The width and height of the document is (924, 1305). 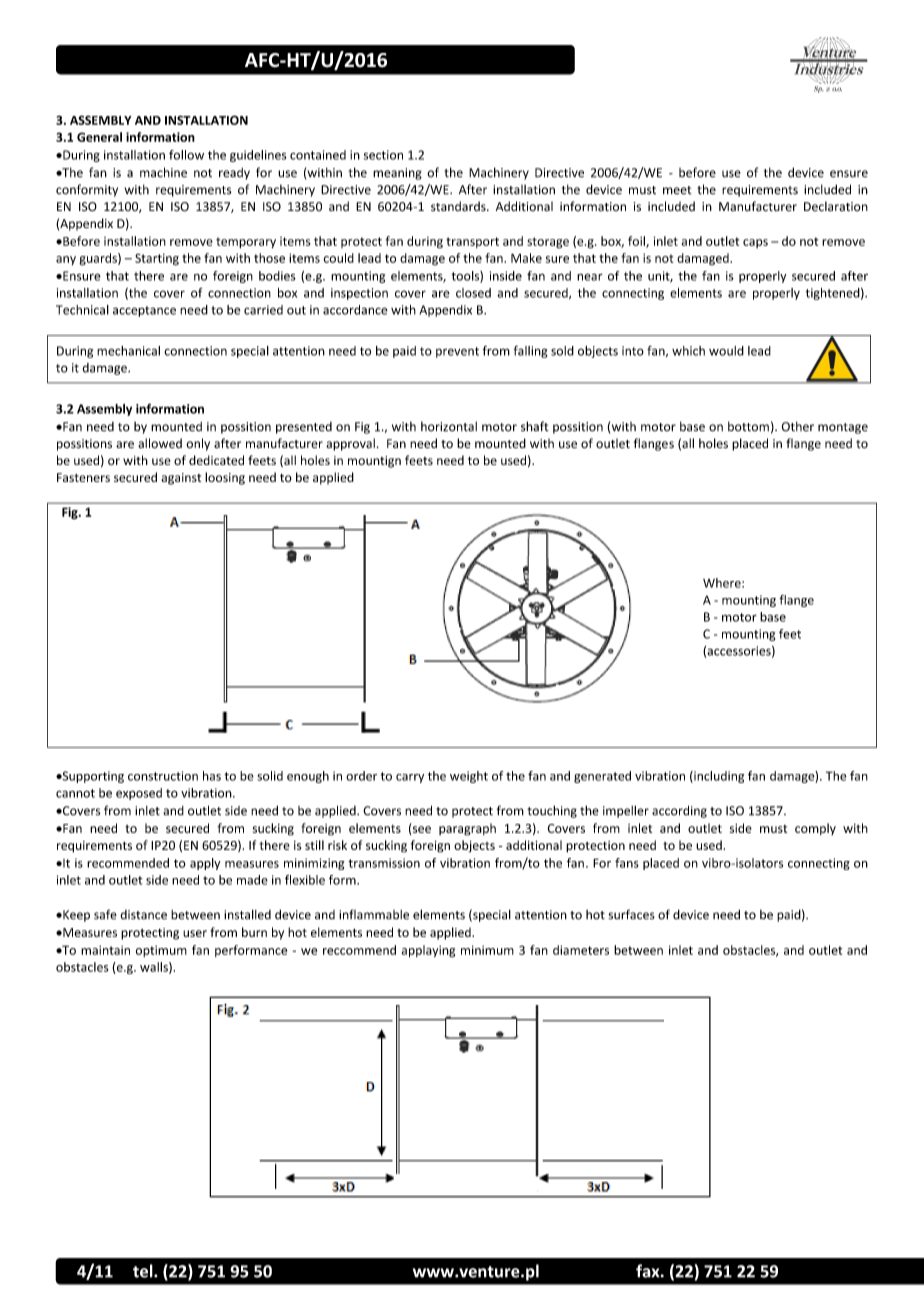 What do you see at coordinates (144, 1271) in the document?
I see `tel` at bounding box center [144, 1271].
